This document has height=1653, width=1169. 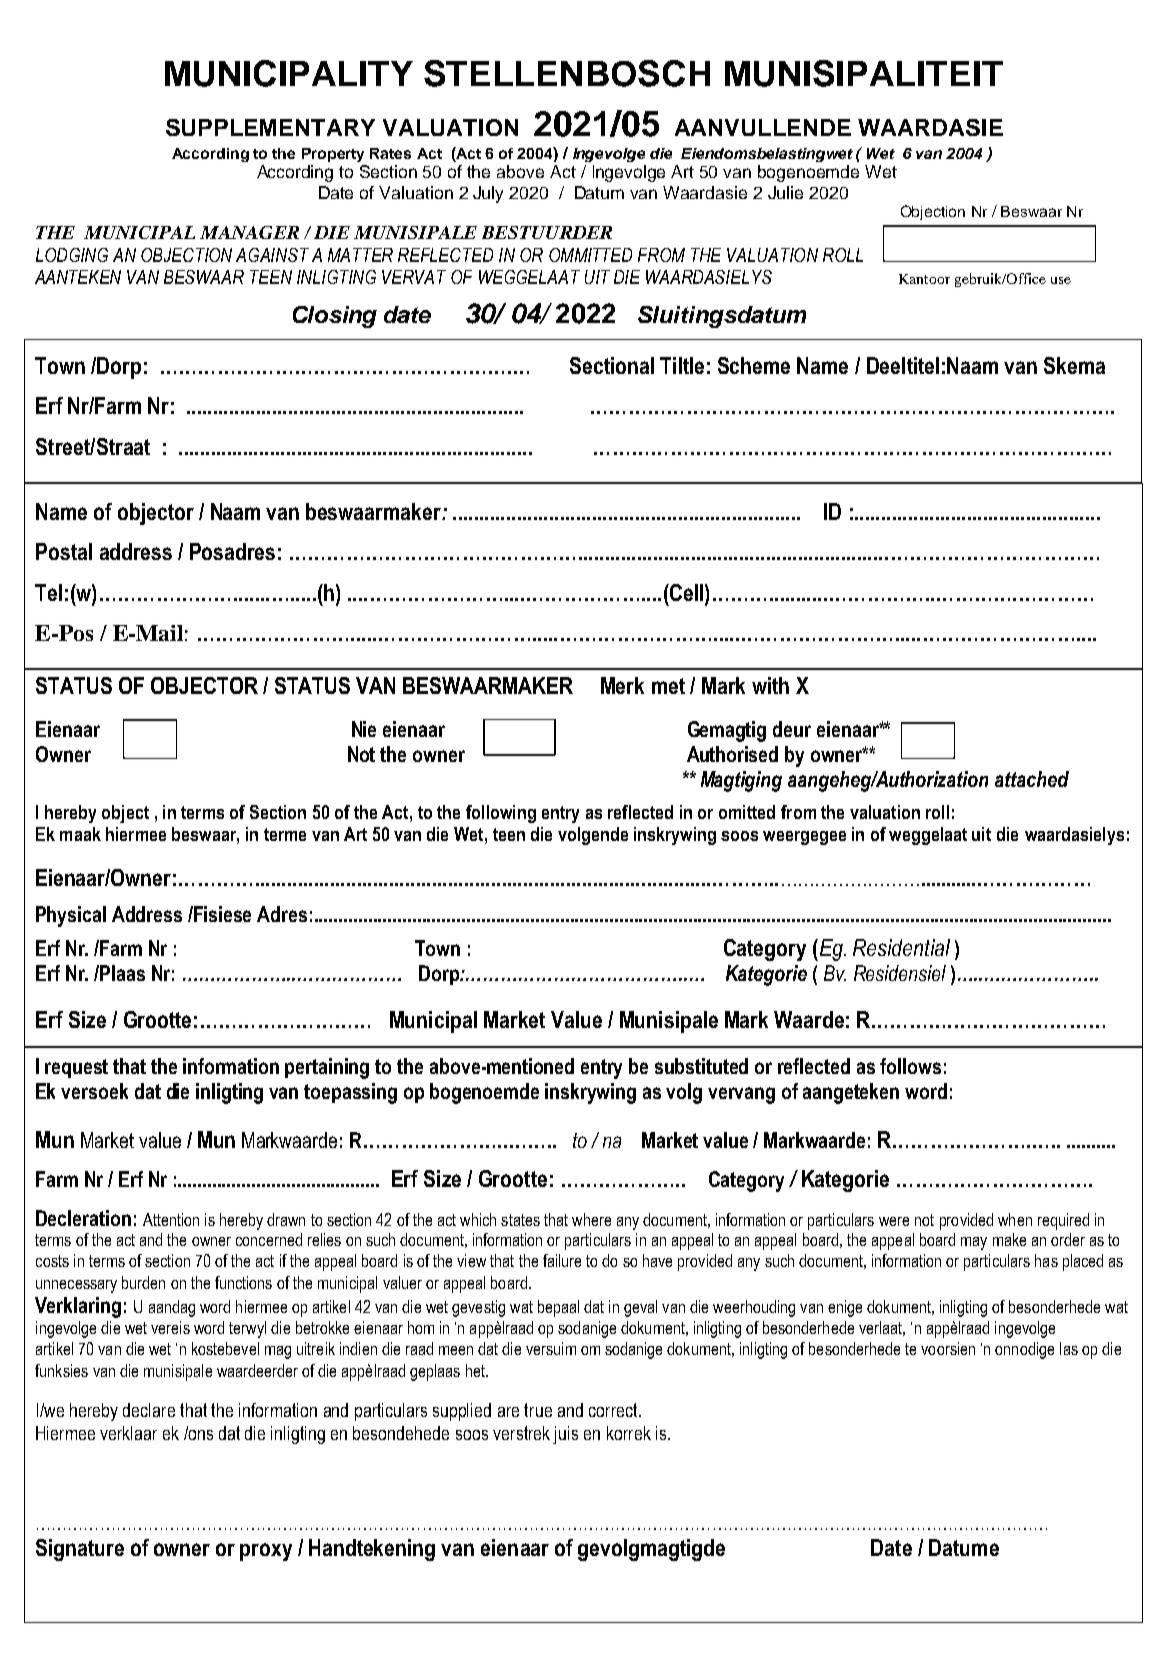 I want to click on proxy, so click(x=266, y=1552).
